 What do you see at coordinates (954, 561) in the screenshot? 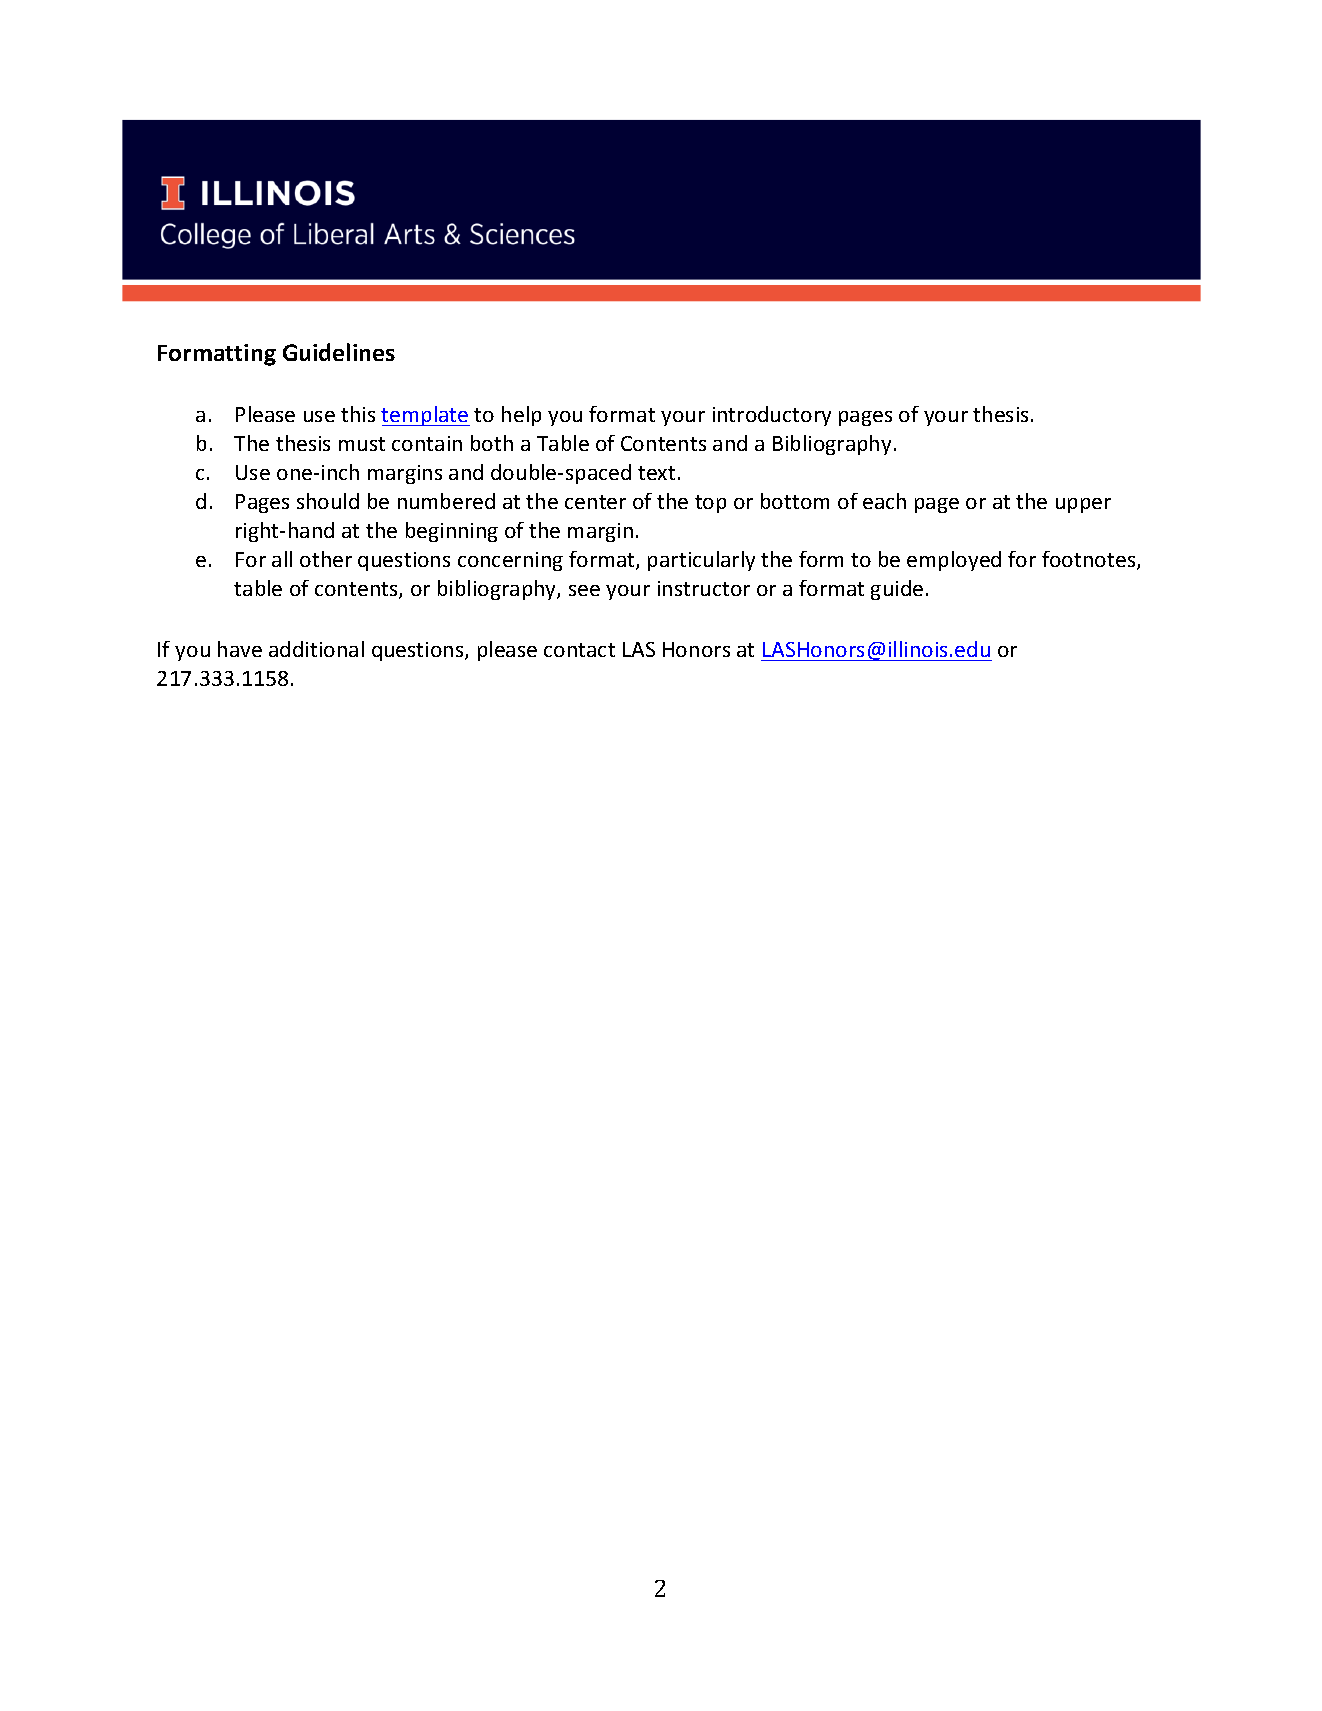
I see `employed` at bounding box center [954, 561].
